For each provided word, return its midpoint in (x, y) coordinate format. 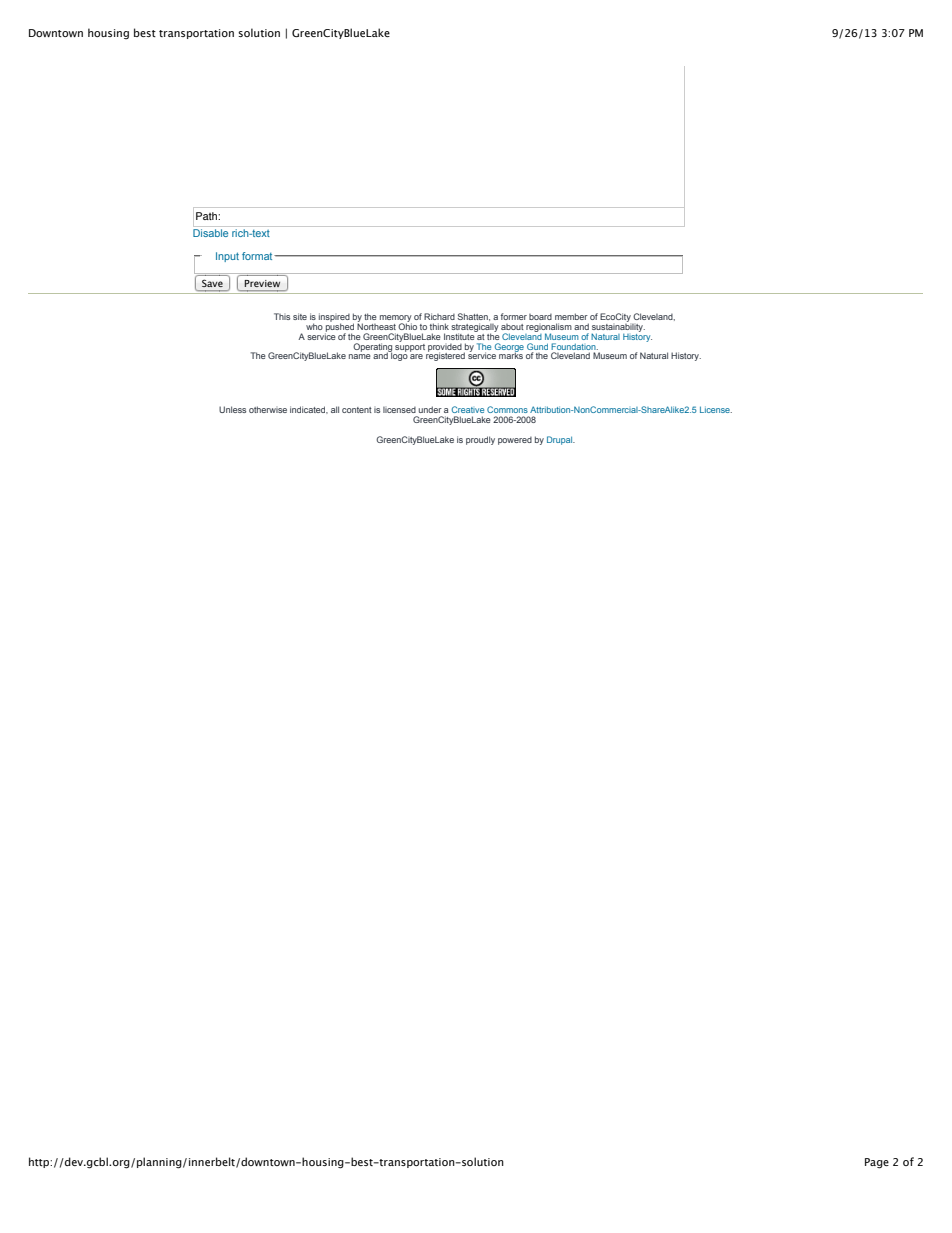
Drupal (561, 440)
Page (877, 1163)
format (258, 256)
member (571, 316)
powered (515, 441)
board (540, 317)
